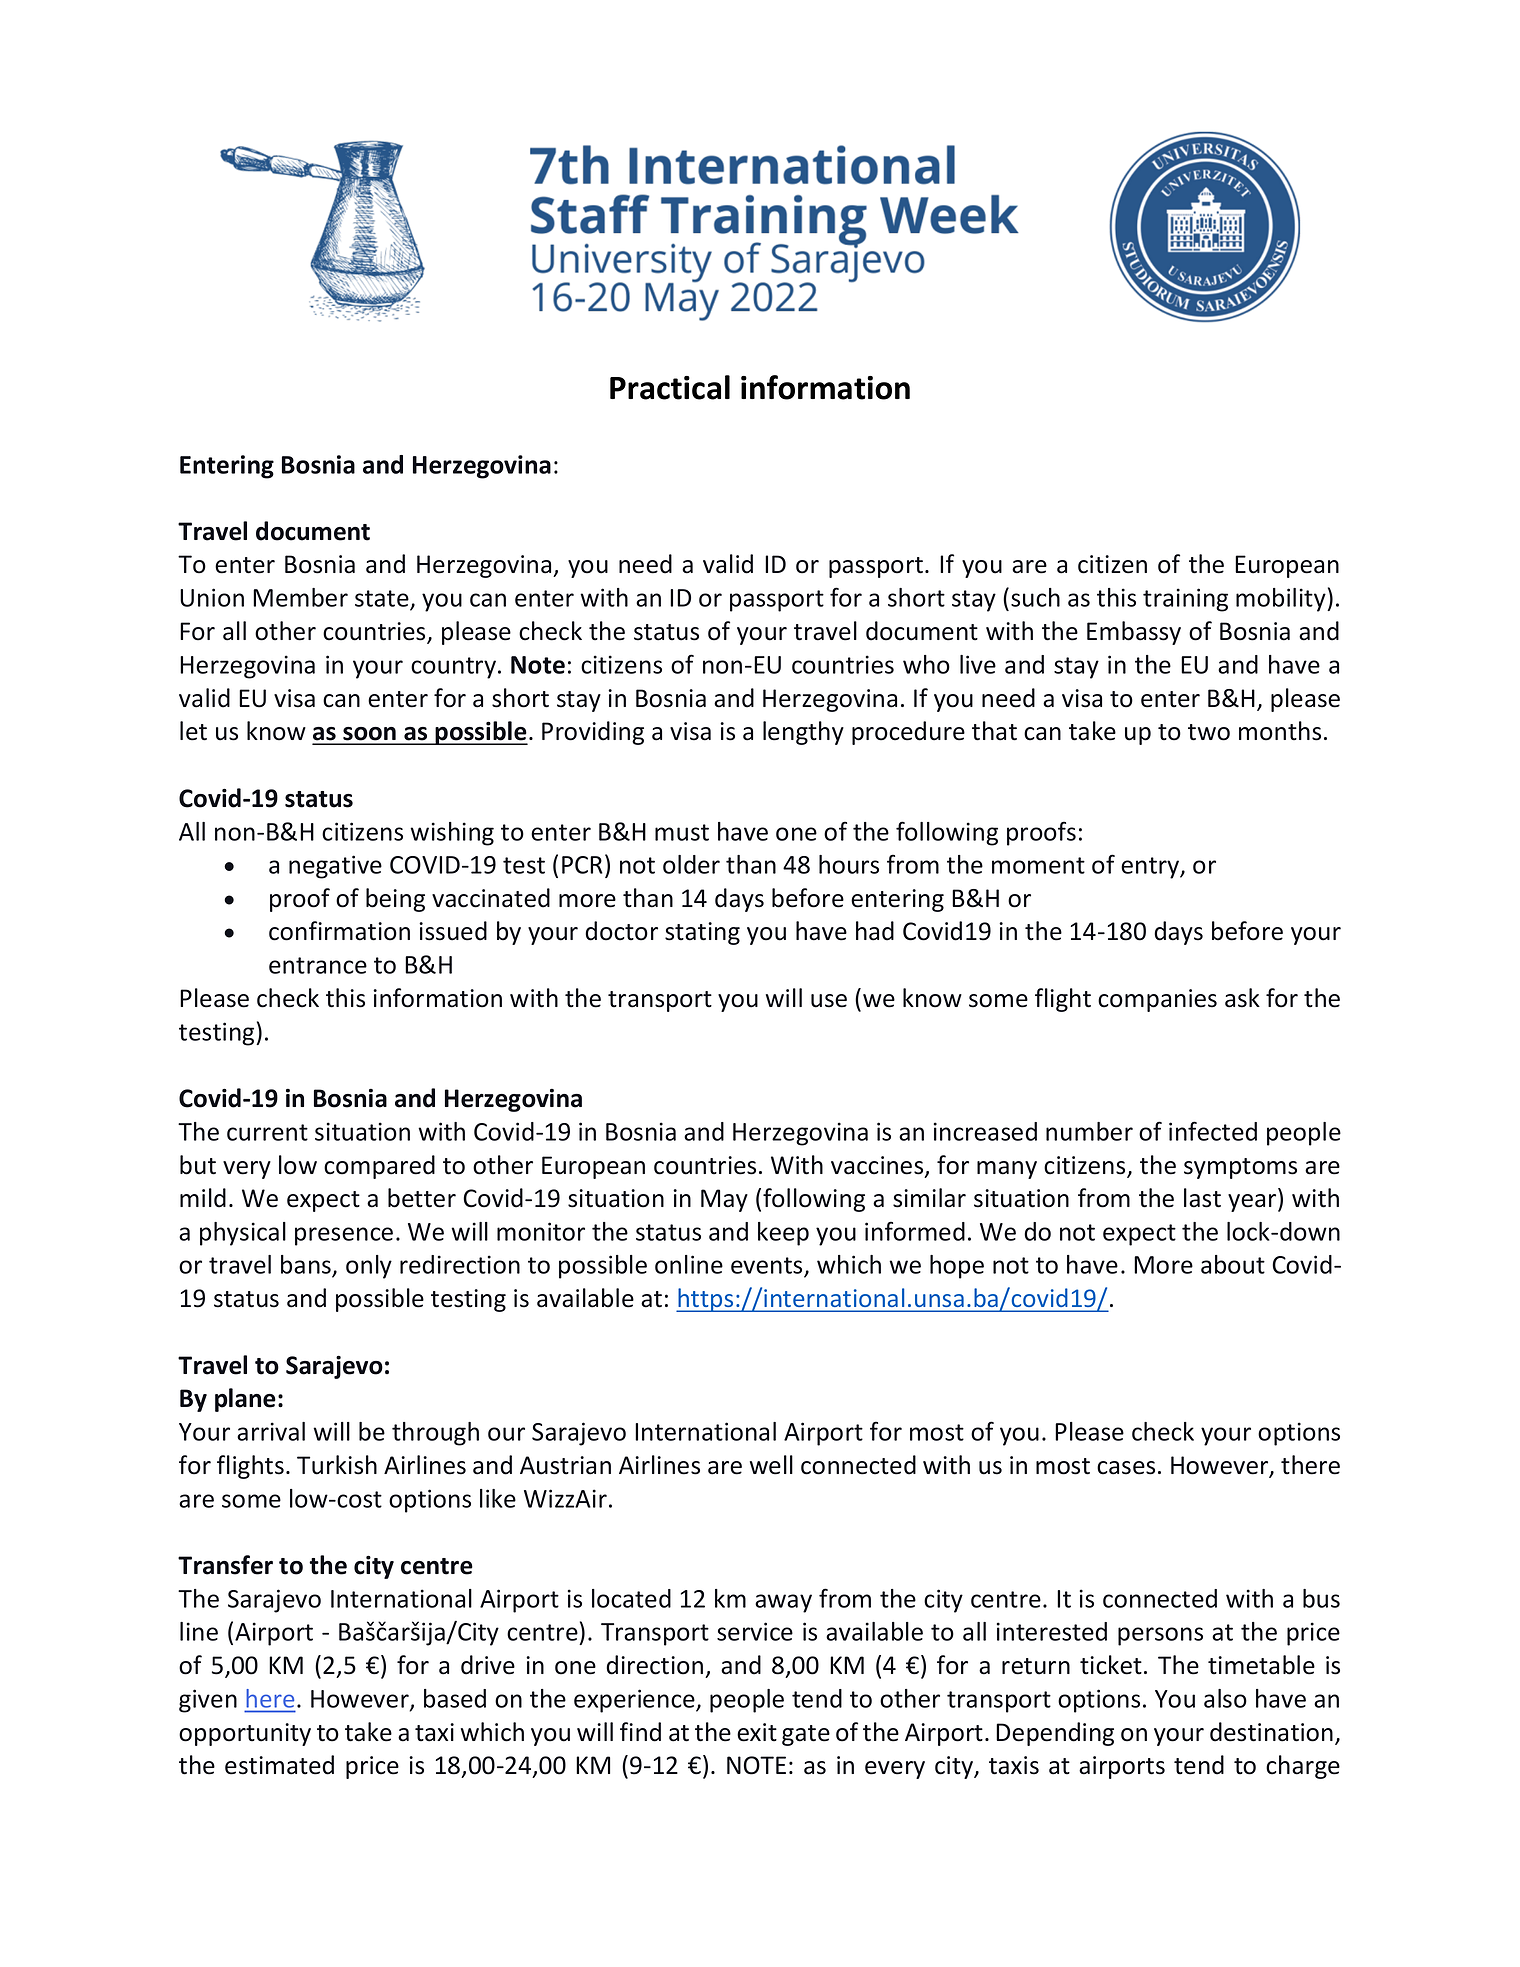 The width and height of the image is (1520, 1967). What do you see at coordinates (1225, 1698) in the image?
I see `also` at bounding box center [1225, 1698].
